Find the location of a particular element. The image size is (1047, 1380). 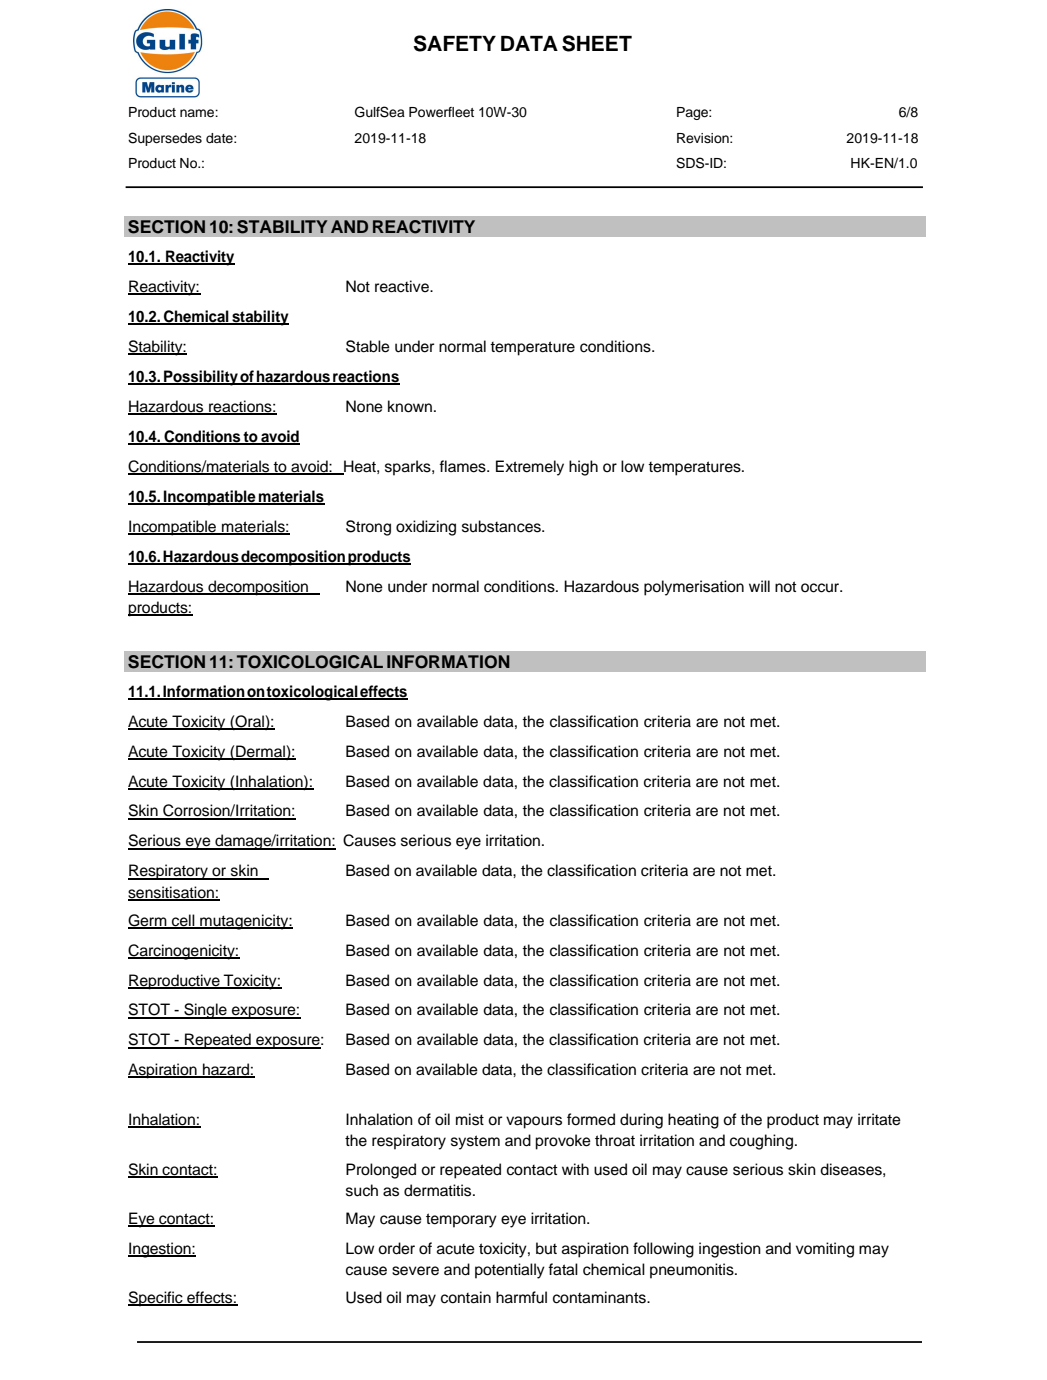

irritate is located at coordinates (879, 1119).
